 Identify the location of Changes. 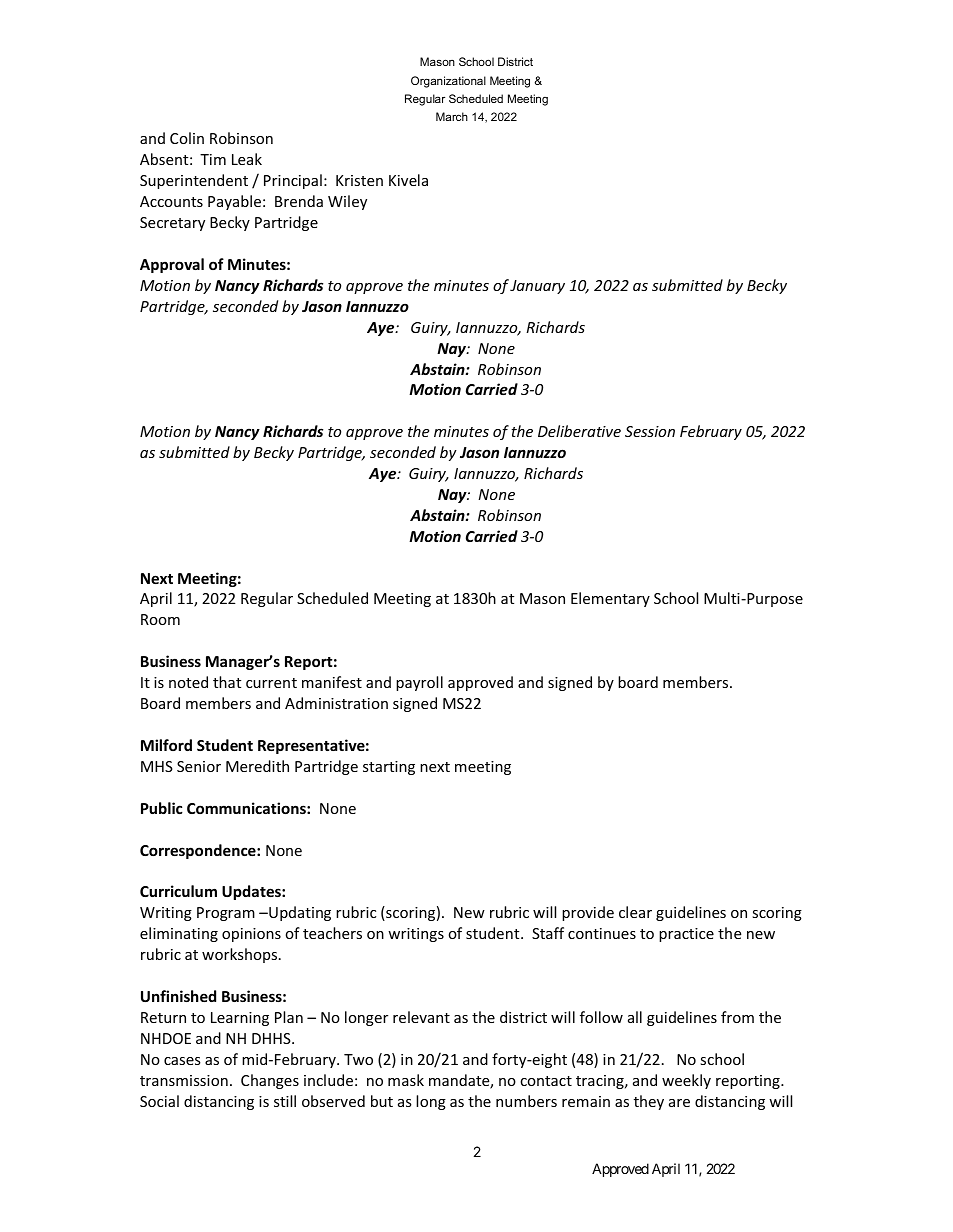
(270, 1081).
